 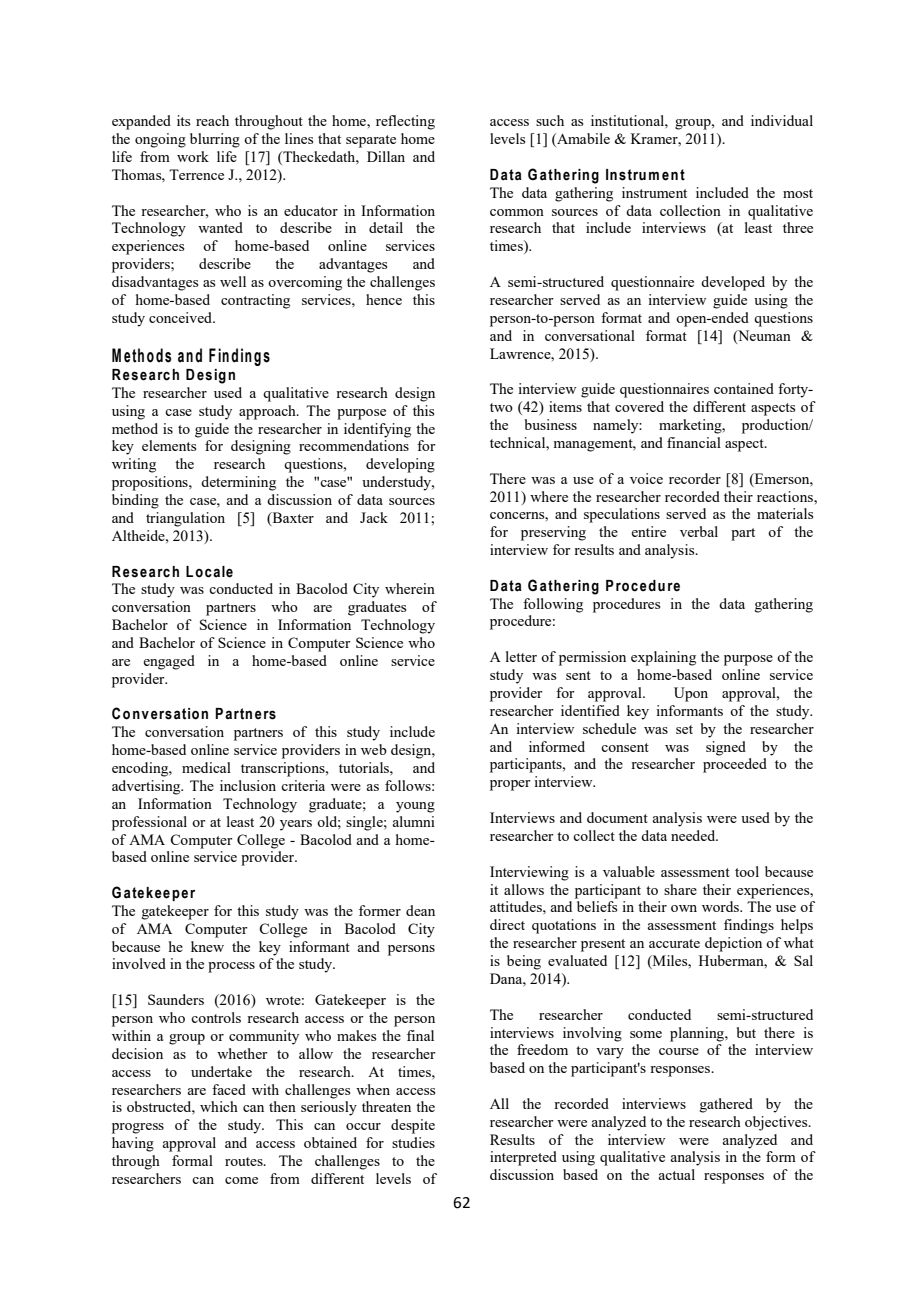 I want to click on words, so click(x=722, y=906).
